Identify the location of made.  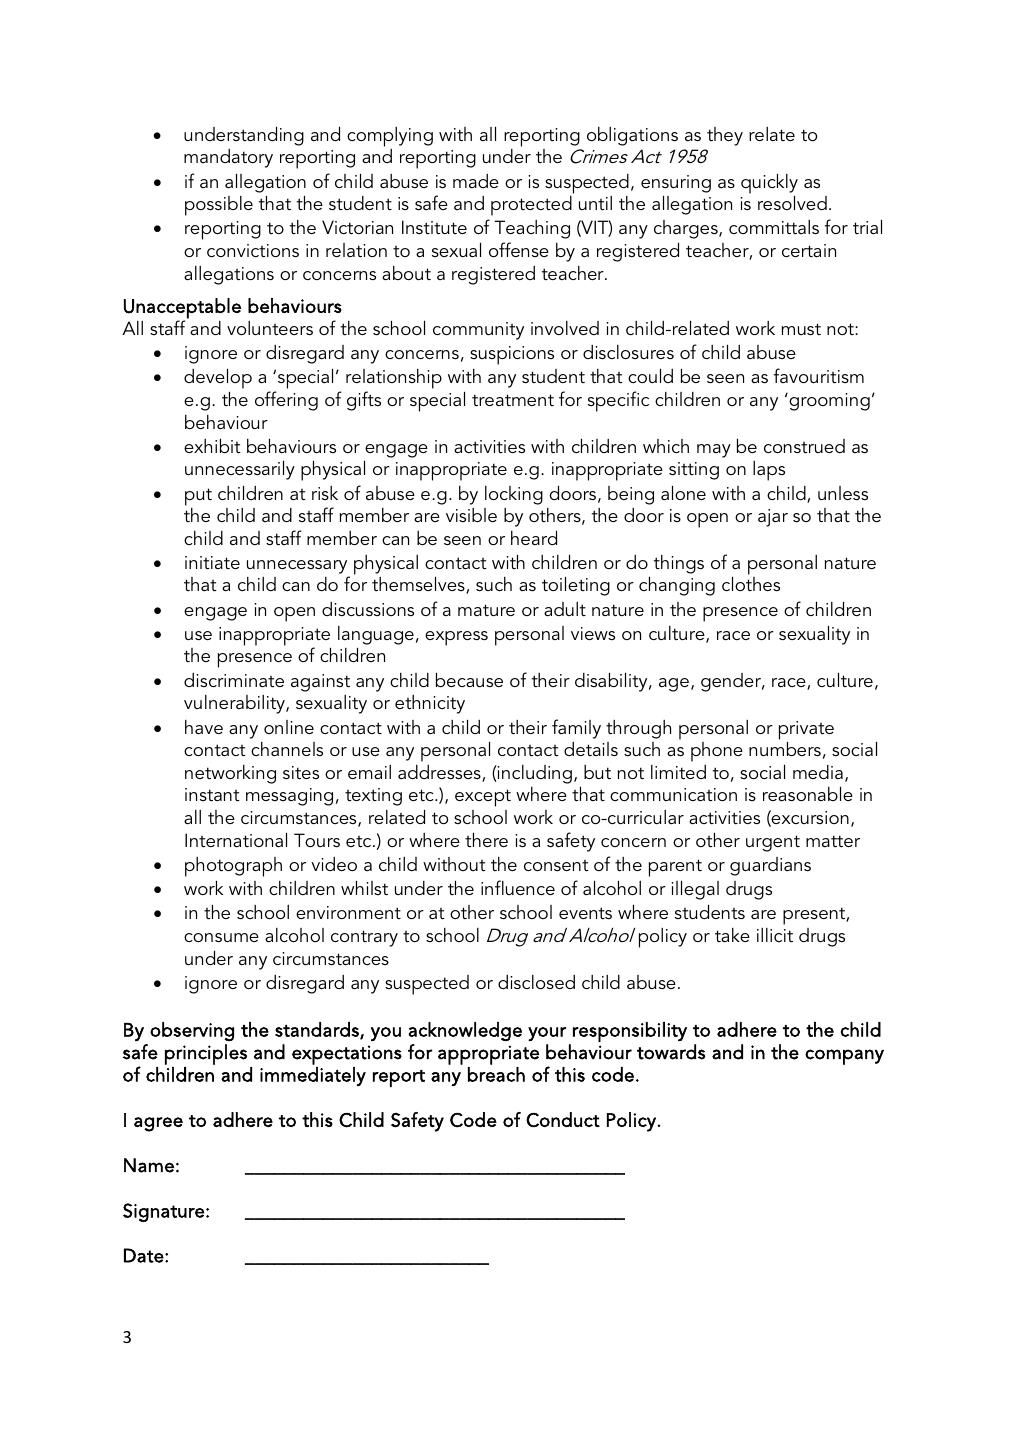
(476, 181).
